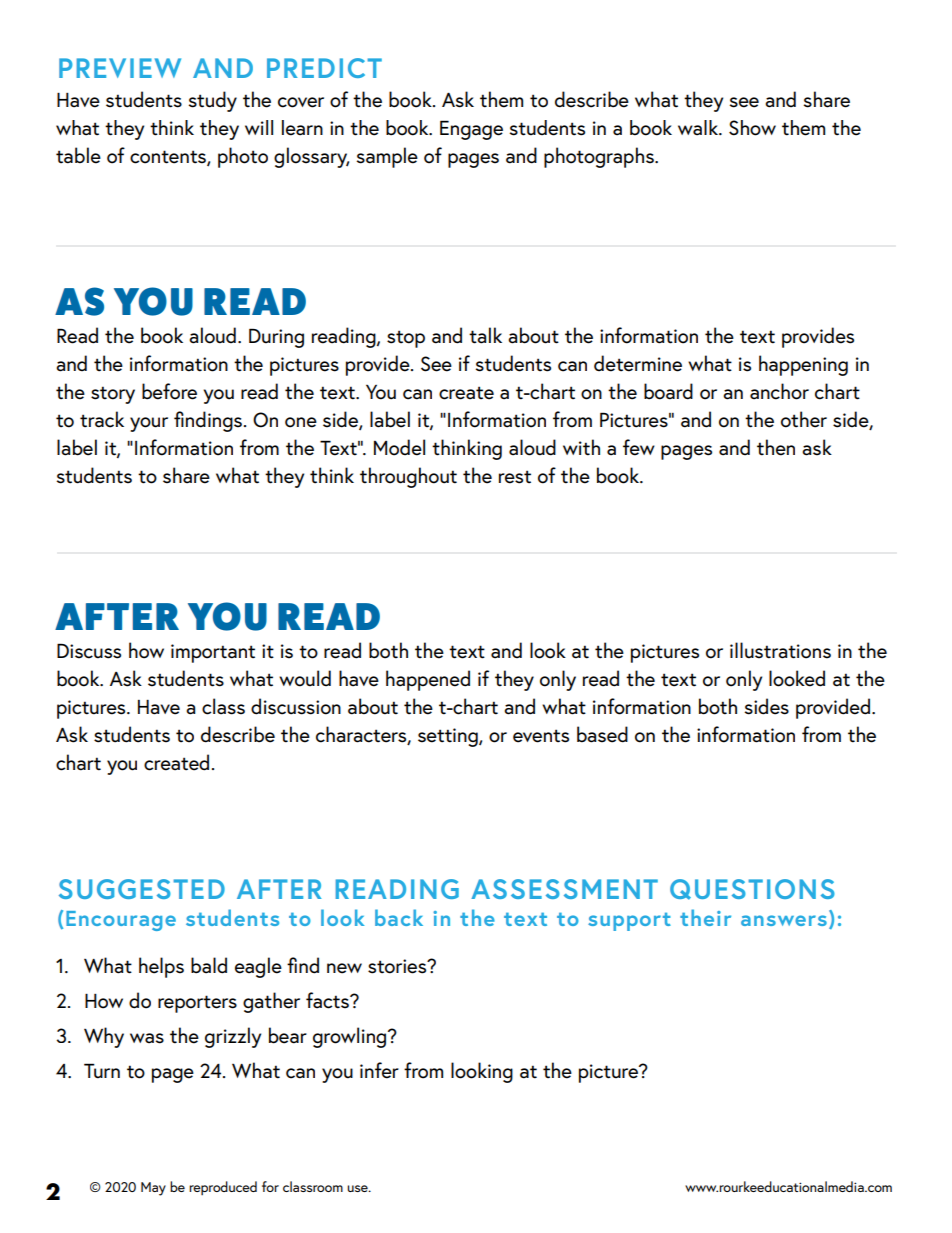 Image resolution: width=952 pixels, height=1233 pixels. What do you see at coordinates (780, 650) in the document?
I see `illustrations` at bounding box center [780, 650].
